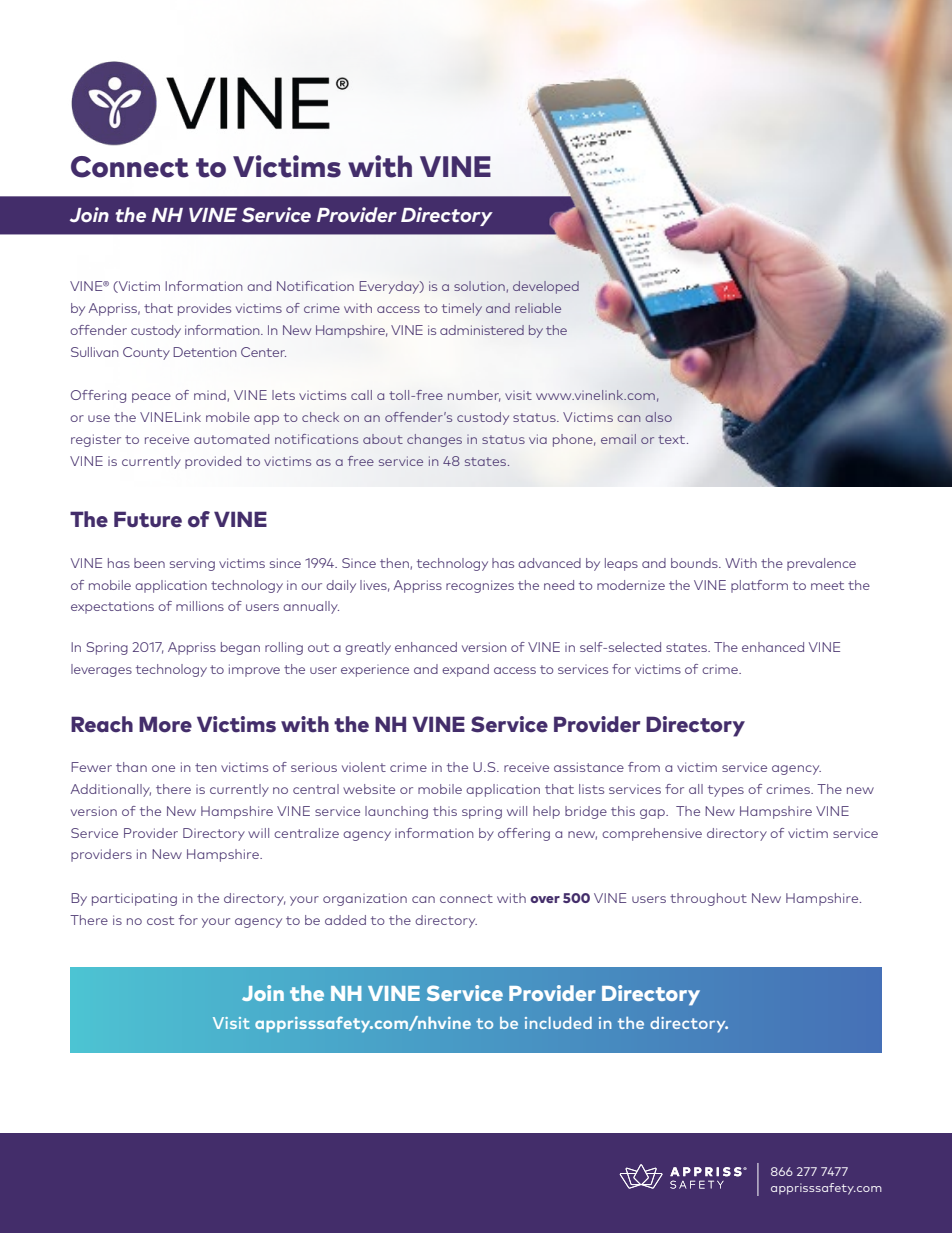  Describe the element at coordinates (148, 519) in the screenshot. I see `Future` at that location.
